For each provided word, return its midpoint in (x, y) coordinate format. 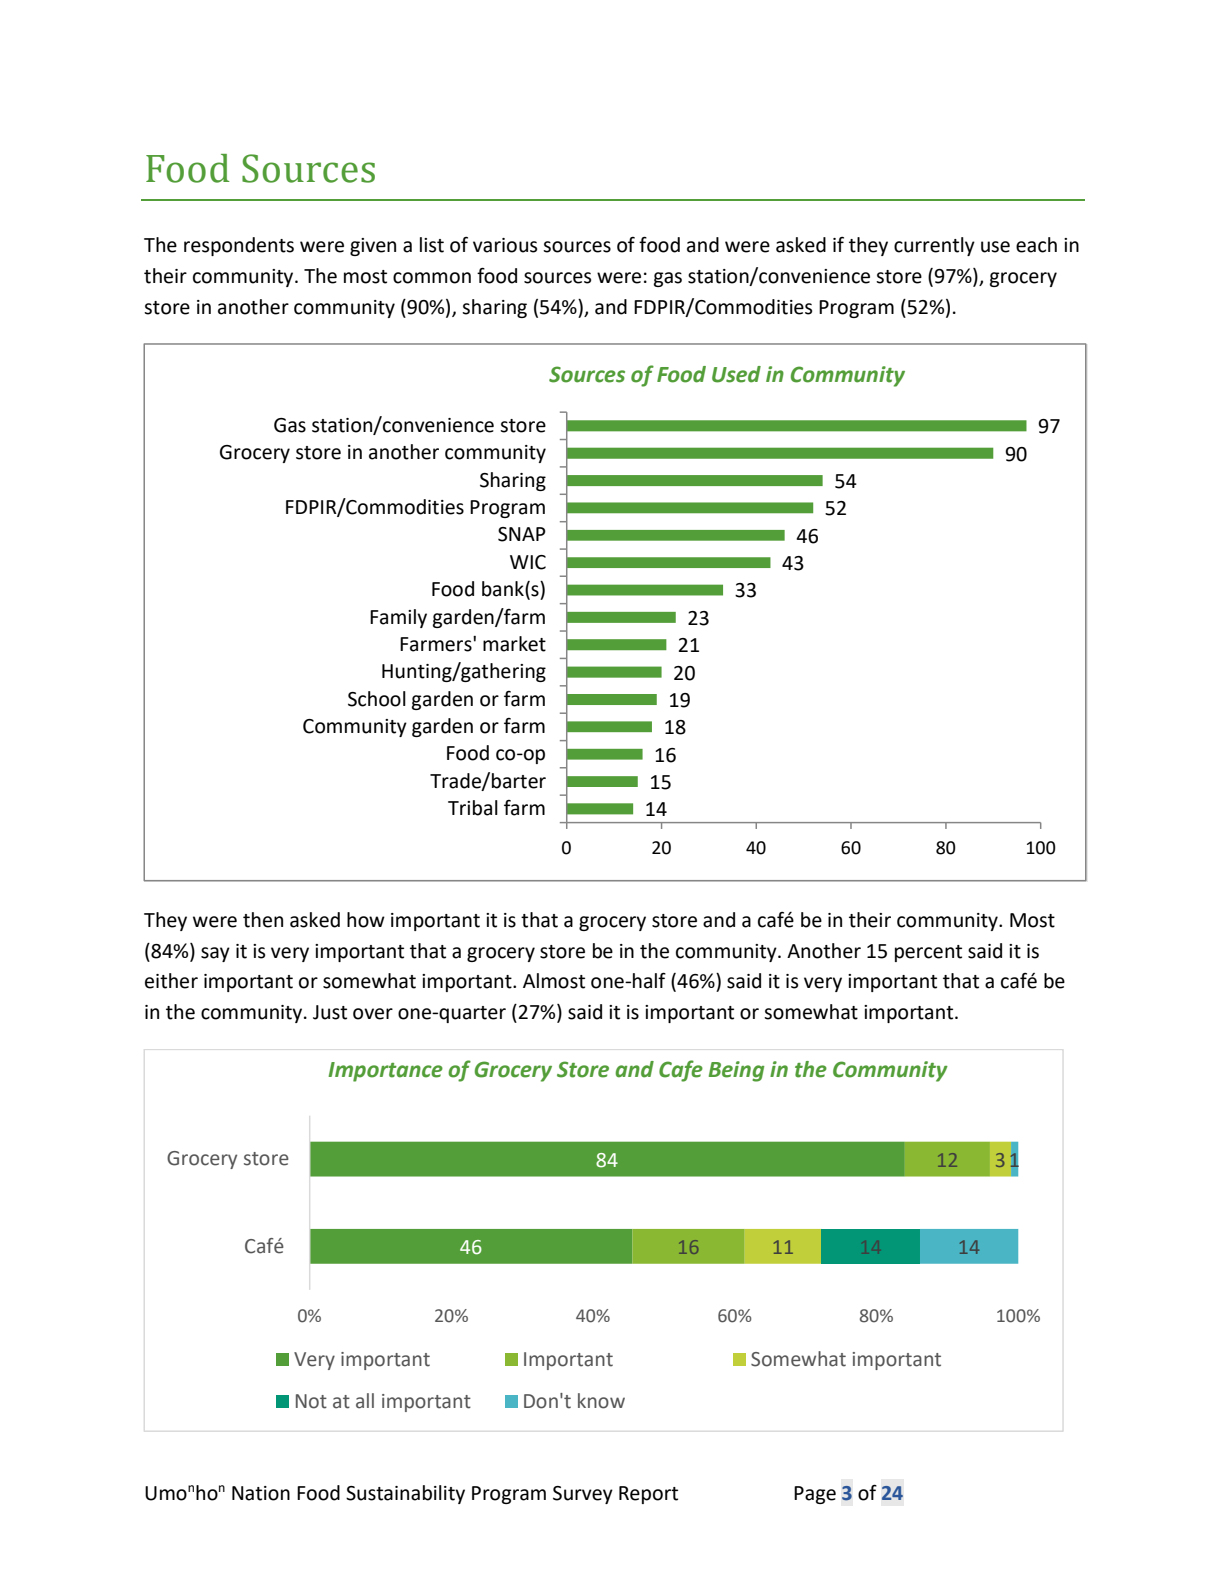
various (505, 245)
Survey (583, 1495)
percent (928, 953)
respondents (239, 246)
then (263, 920)
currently (934, 246)
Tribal (473, 808)
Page (815, 1495)
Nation (261, 1493)
